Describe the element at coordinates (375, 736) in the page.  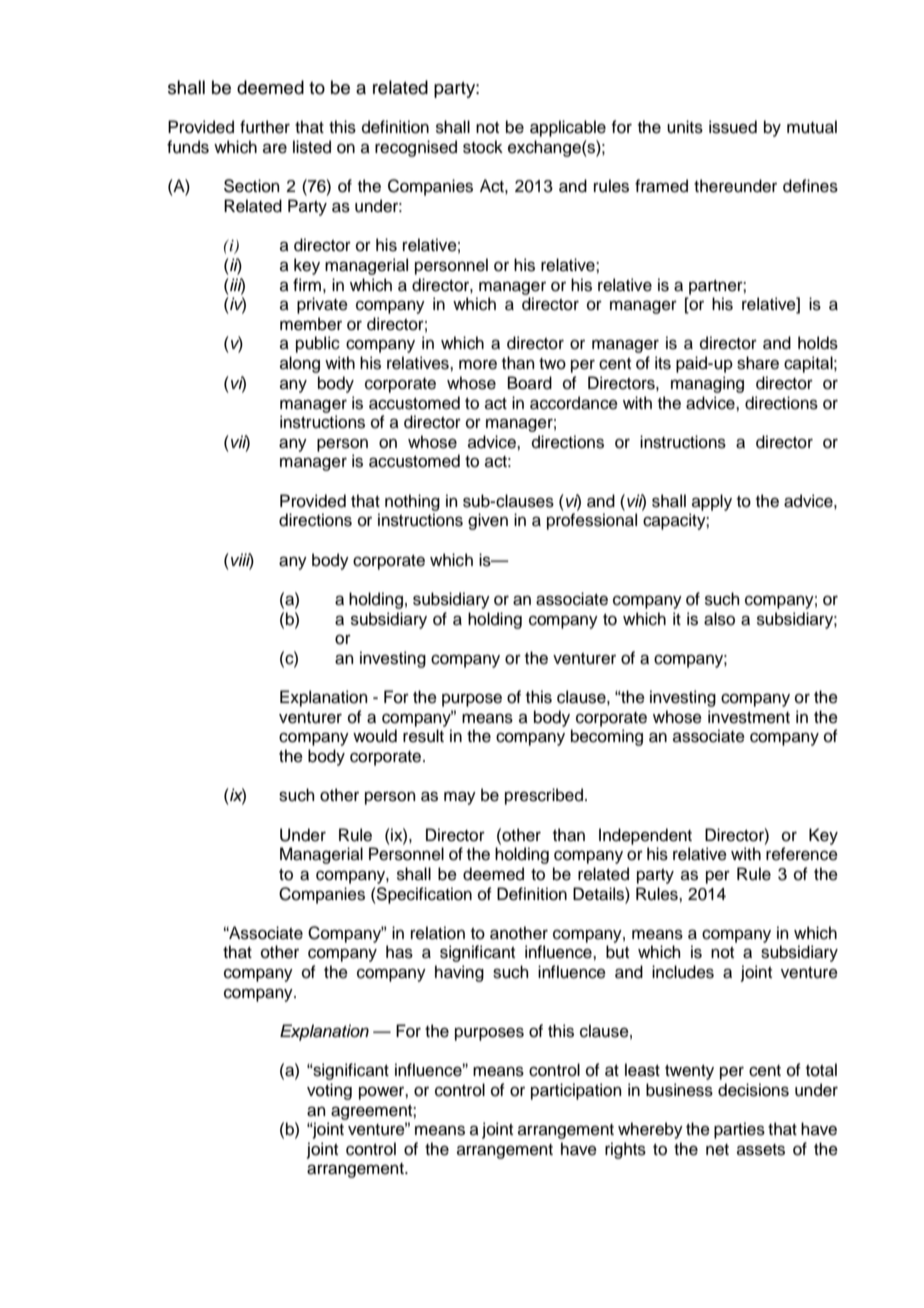
I see `would` at that location.
